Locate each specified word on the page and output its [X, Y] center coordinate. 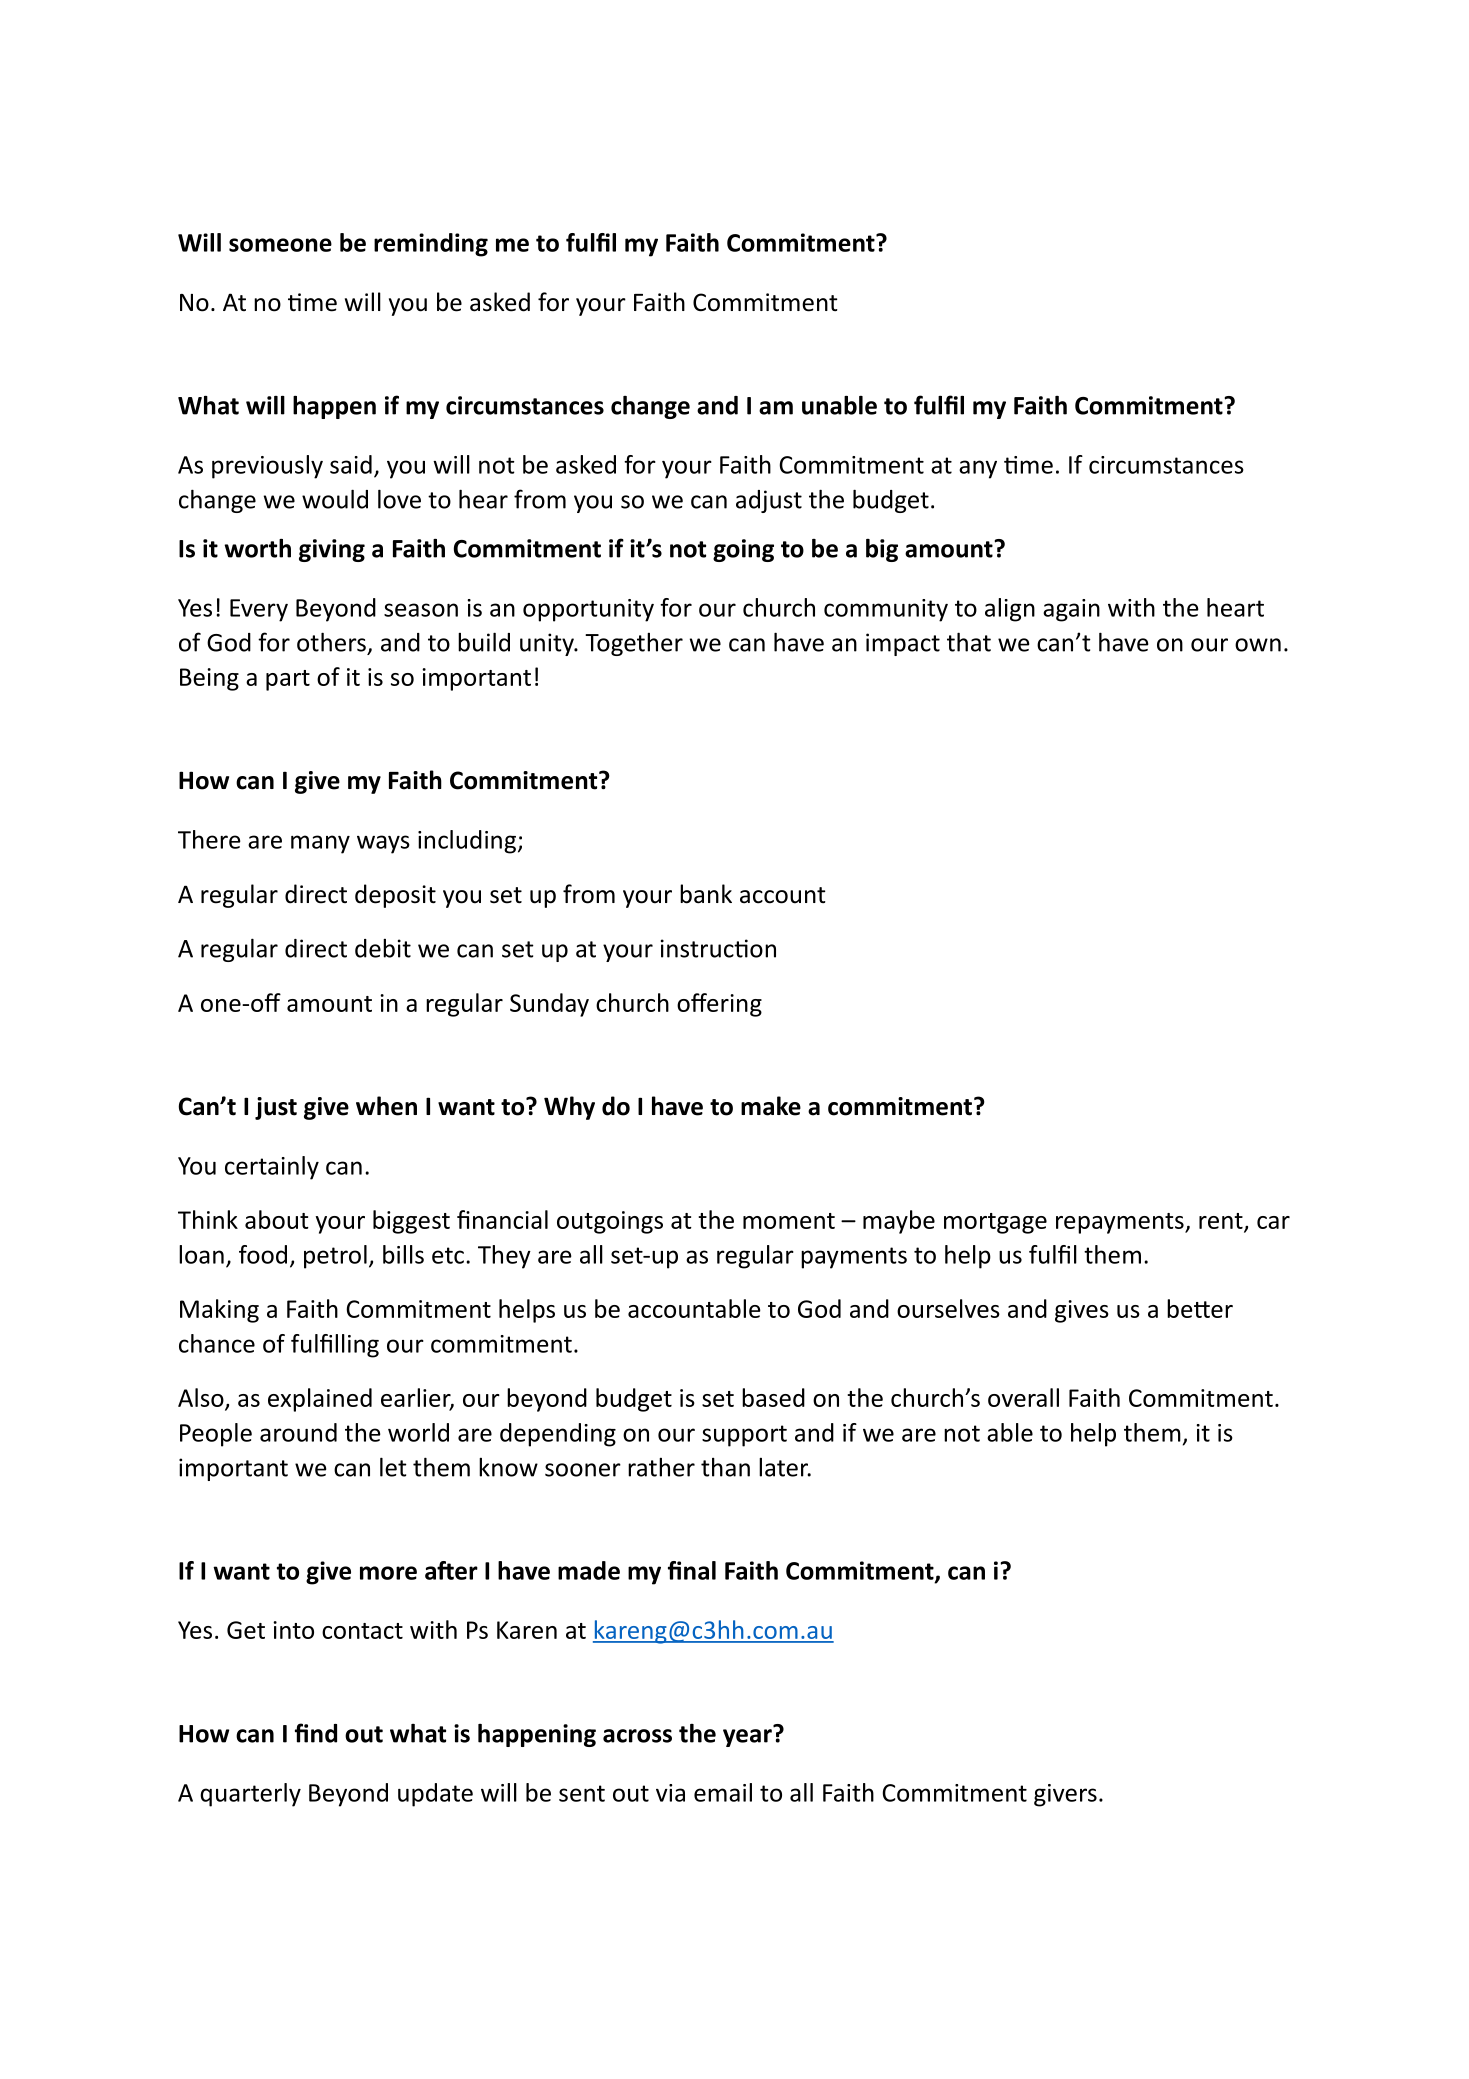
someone [280, 245]
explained [320, 1400]
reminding [431, 245]
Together [634, 644]
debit [383, 948]
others [331, 642]
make [771, 1106]
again [1071, 610]
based [773, 1397]
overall [1023, 1397]
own [1258, 645]
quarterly [250, 1795]
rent [1222, 1222]
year [747, 1738]
